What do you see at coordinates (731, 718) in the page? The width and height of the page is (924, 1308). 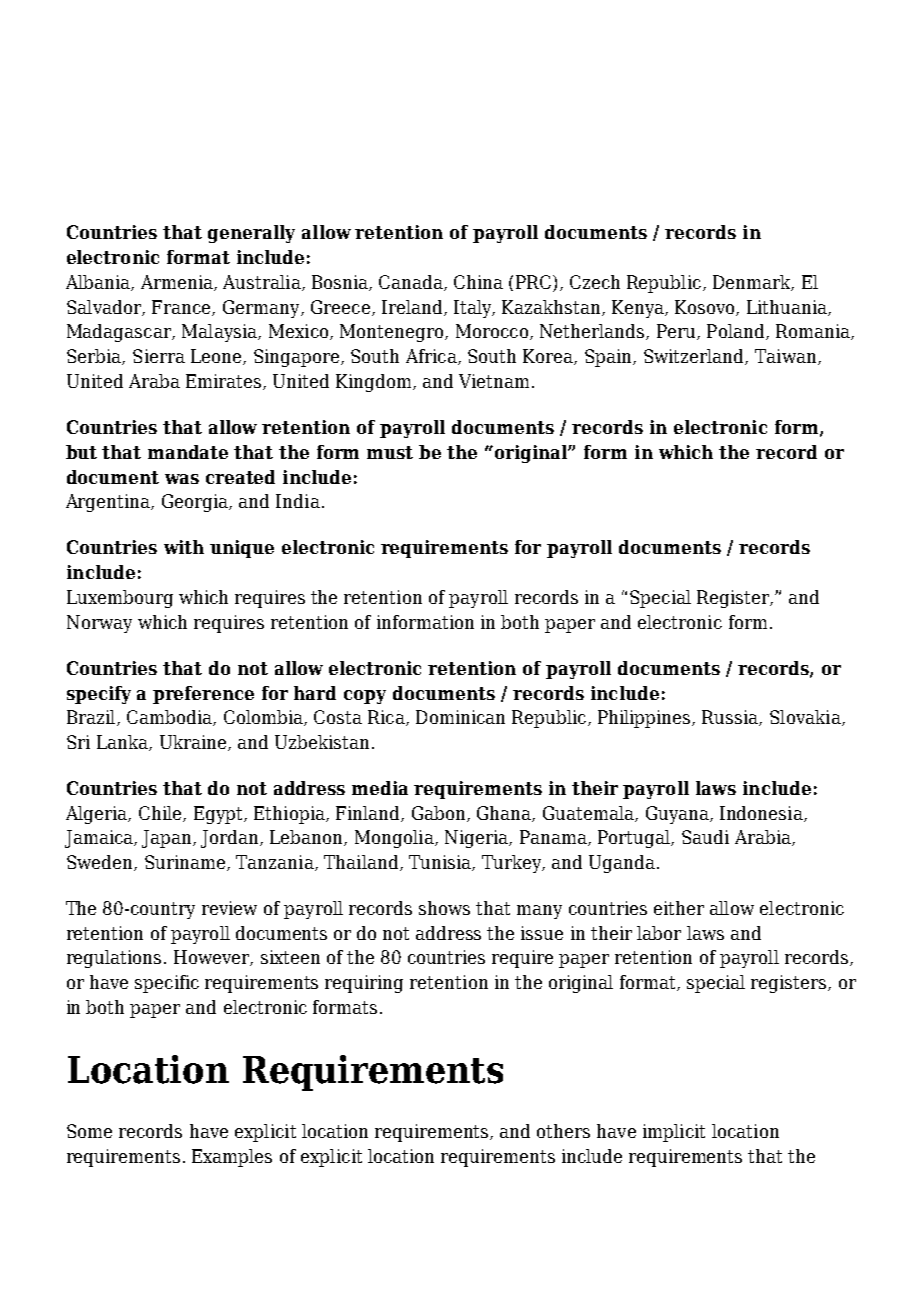 I see `Russia` at bounding box center [731, 718].
